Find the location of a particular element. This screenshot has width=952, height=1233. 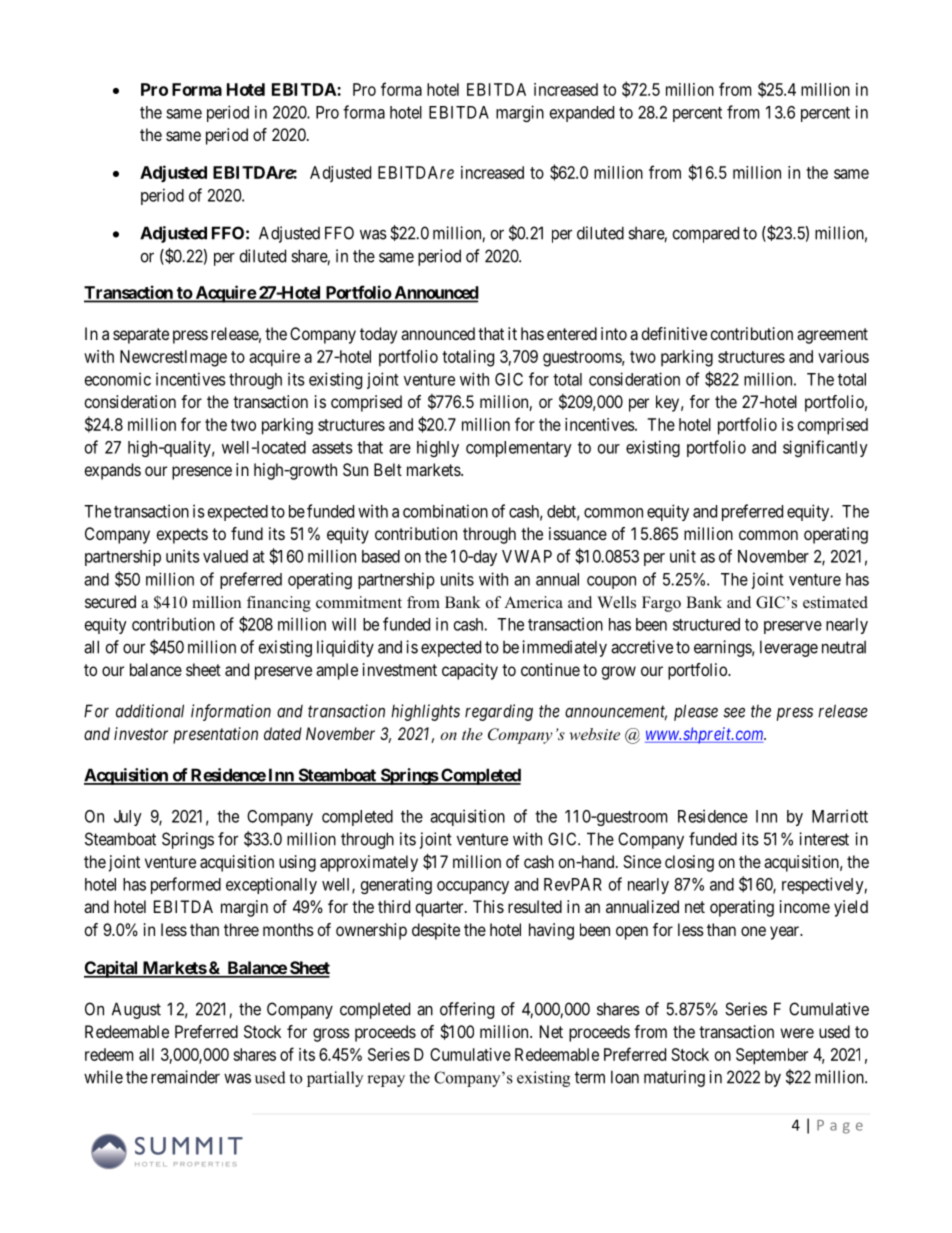

compared is located at coordinates (706, 234).
